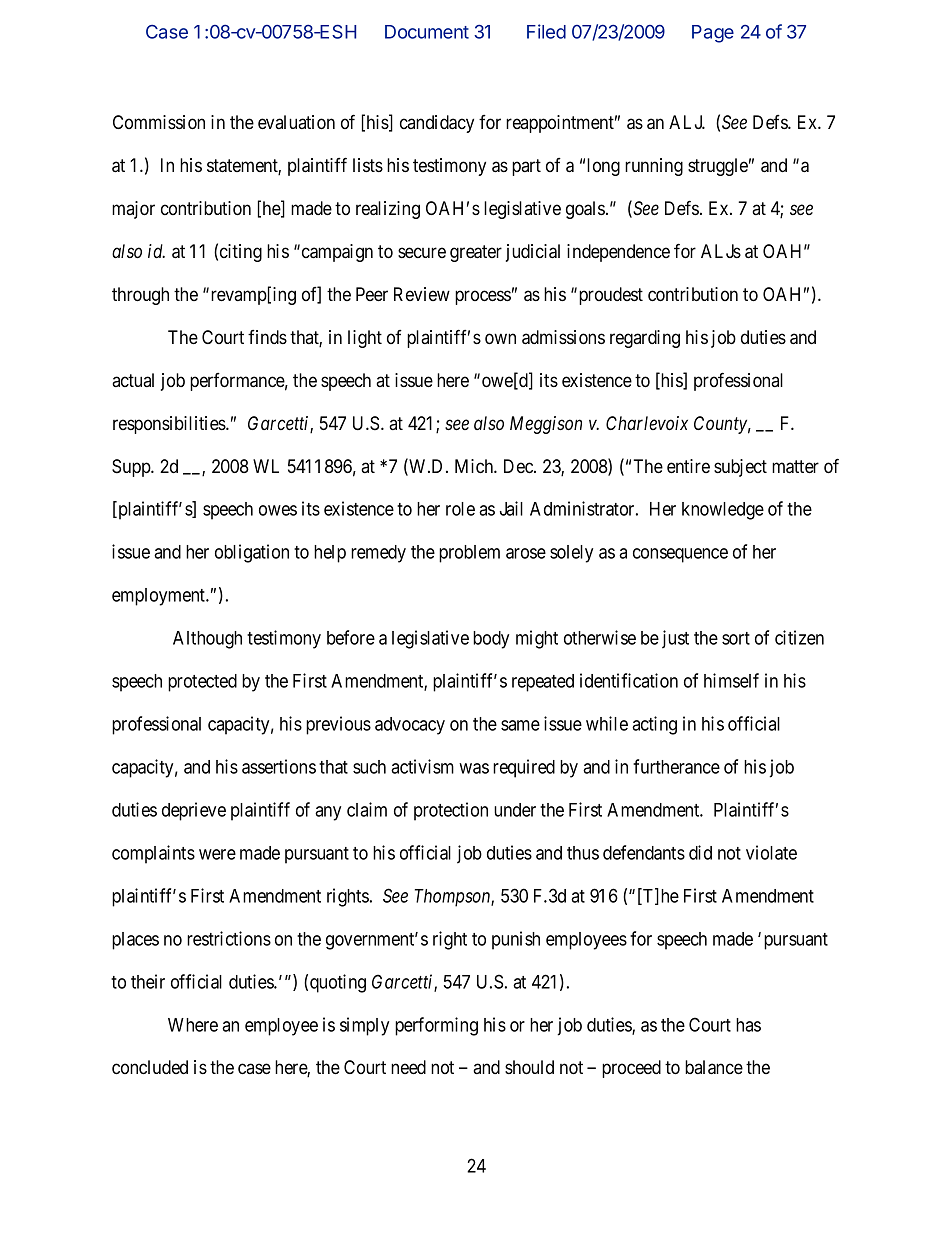 This document has height=1233, width=952. I want to click on regarding, so click(645, 339).
